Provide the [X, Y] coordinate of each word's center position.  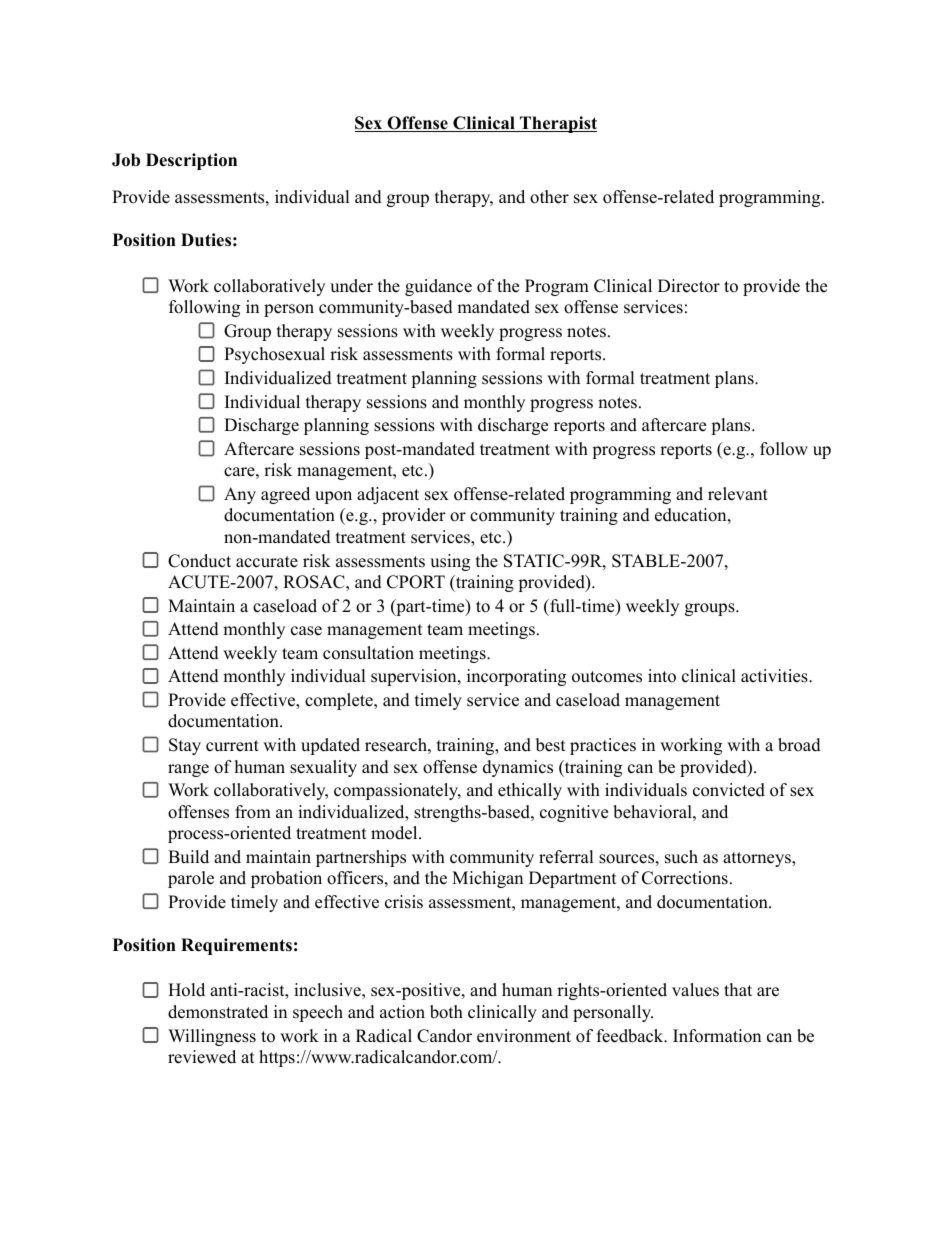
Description [191, 161]
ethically [530, 791]
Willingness [212, 1037]
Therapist [557, 124]
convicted [729, 790]
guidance [438, 287]
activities [774, 676]
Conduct [199, 561]
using [450, 562]
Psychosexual [274, 355]
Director [689, 286]
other [549, 197]
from [253, 812]
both [446, 1012]
